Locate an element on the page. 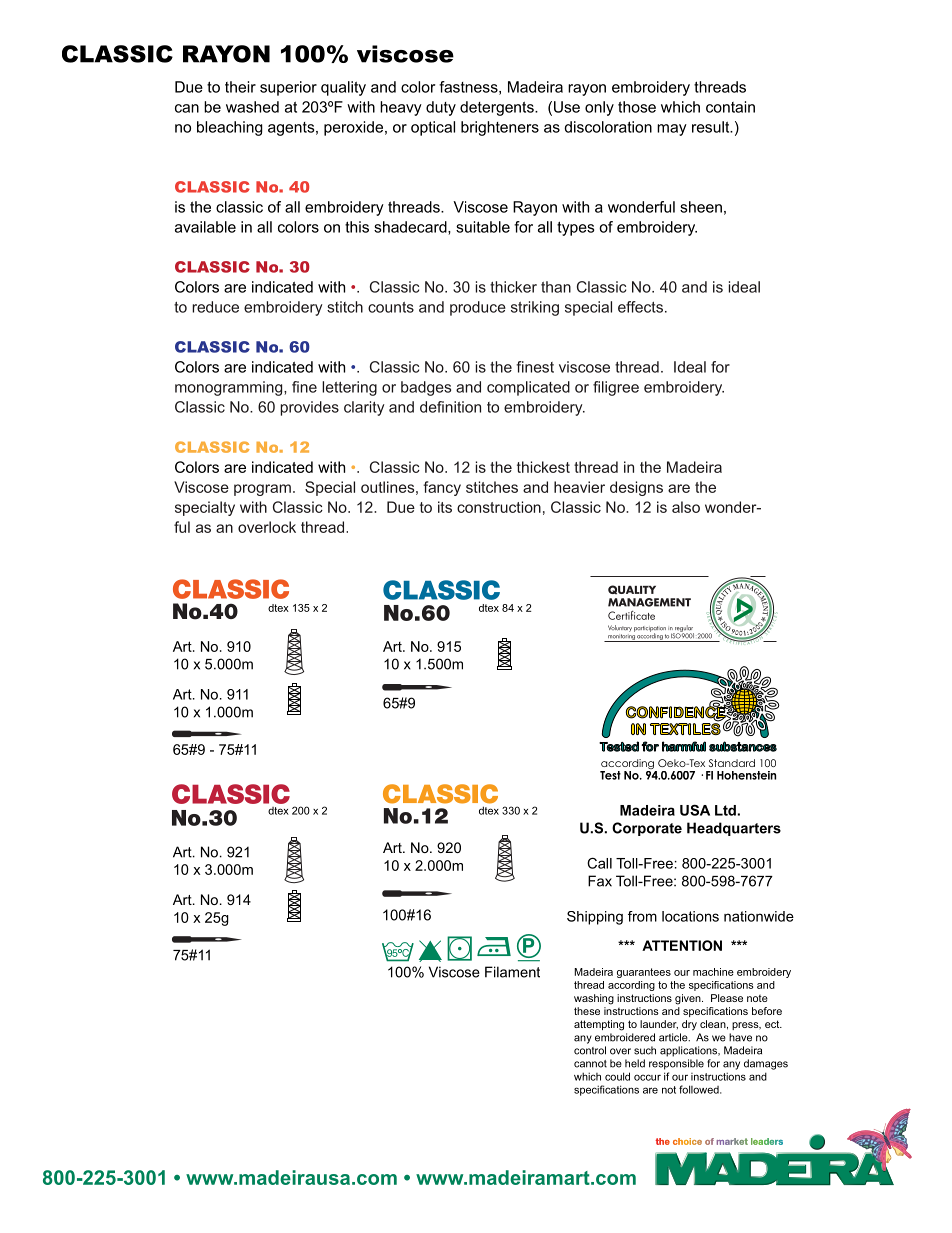 This page has width=952, height=1233. control is located at coordinates (590, 1050).
